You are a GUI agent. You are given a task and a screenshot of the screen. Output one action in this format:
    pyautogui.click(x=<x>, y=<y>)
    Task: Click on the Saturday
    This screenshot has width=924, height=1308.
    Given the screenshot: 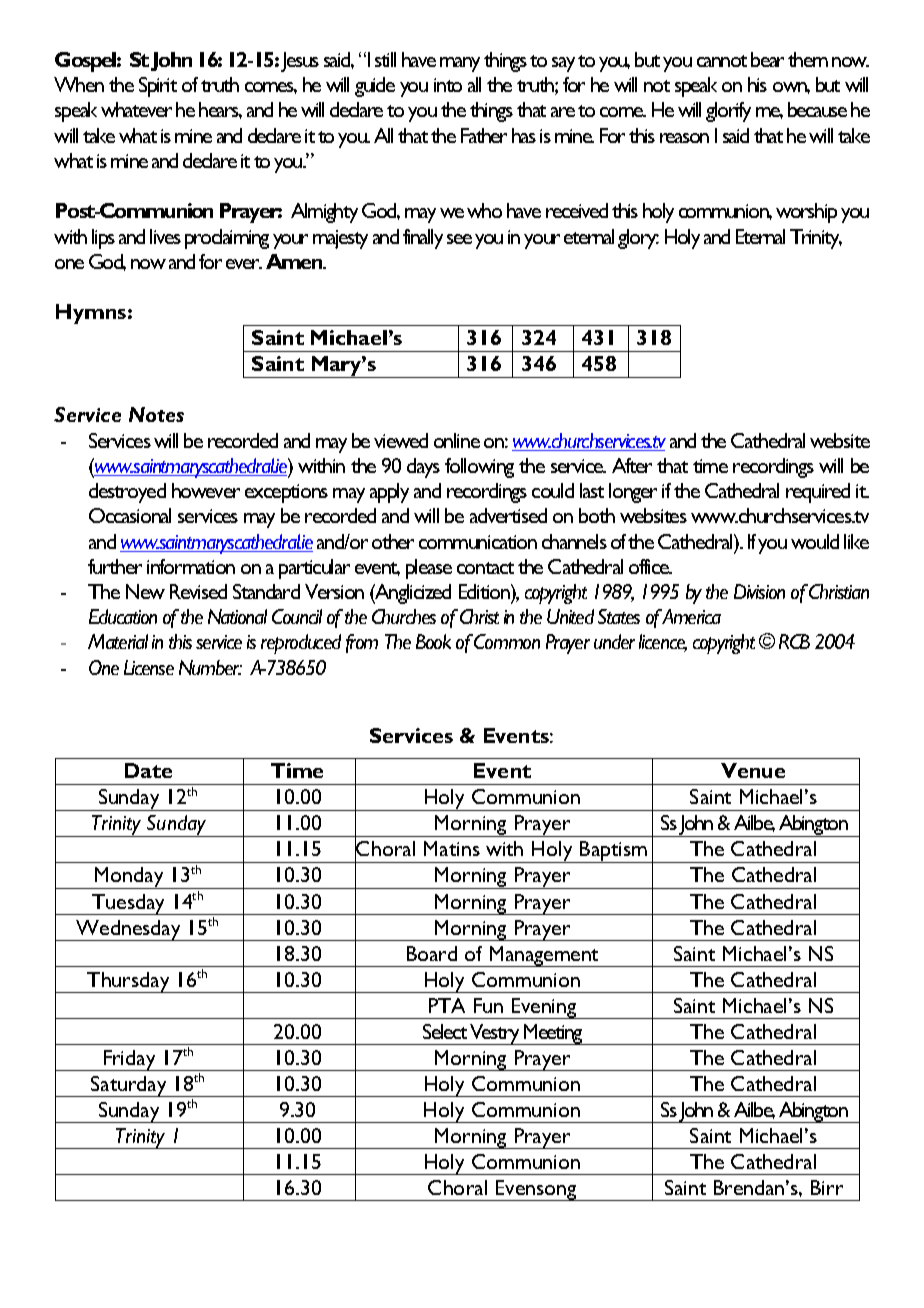 What is the action you would take?
    pyautogui.click(x=129, y=1086)
